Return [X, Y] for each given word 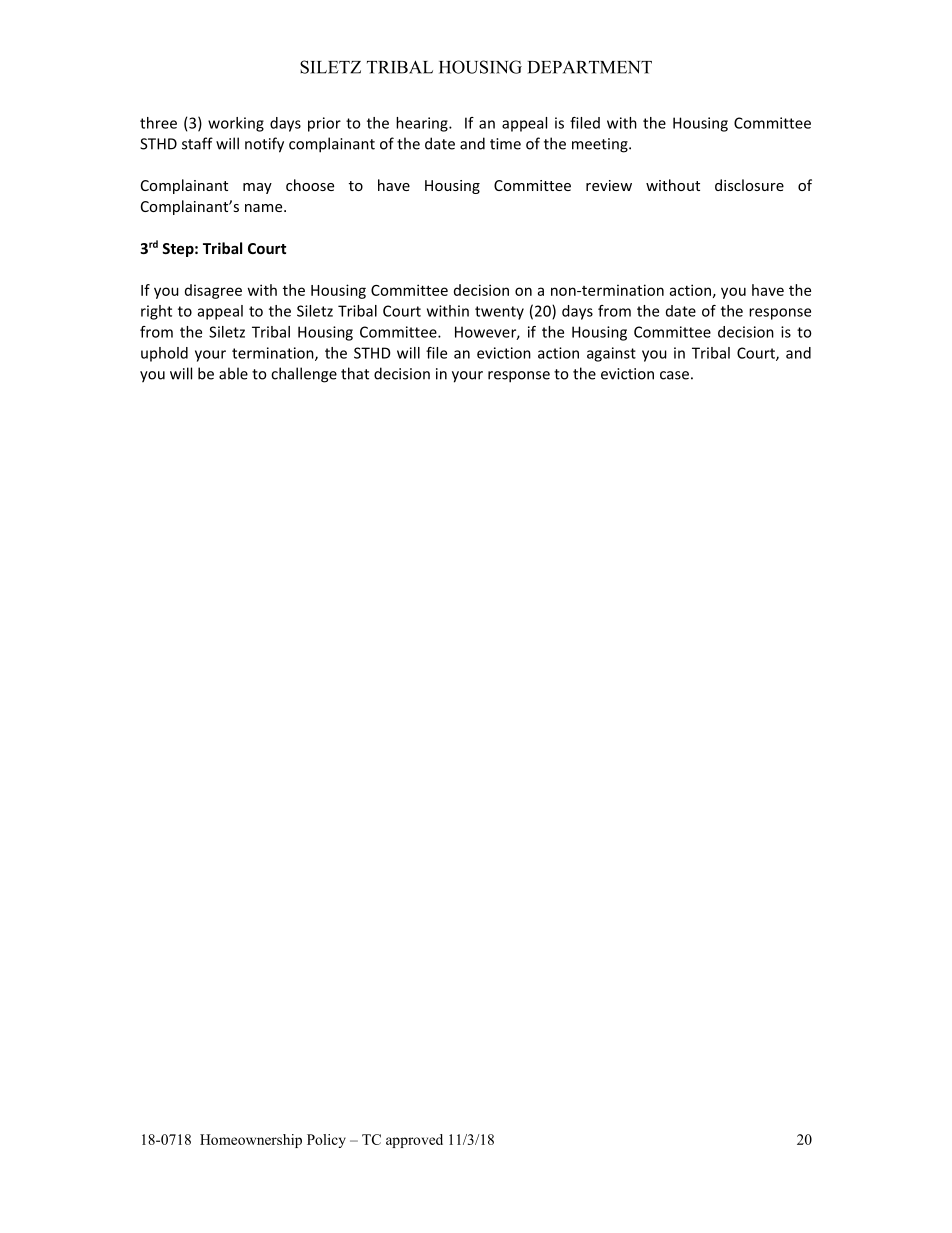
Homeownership [251, 1141]
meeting [601, 145]
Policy [326, 1141]
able [233, 373]
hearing [423, 124]
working [236, 124]
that [355, 373]
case [674, 375]
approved [414, 1141]
